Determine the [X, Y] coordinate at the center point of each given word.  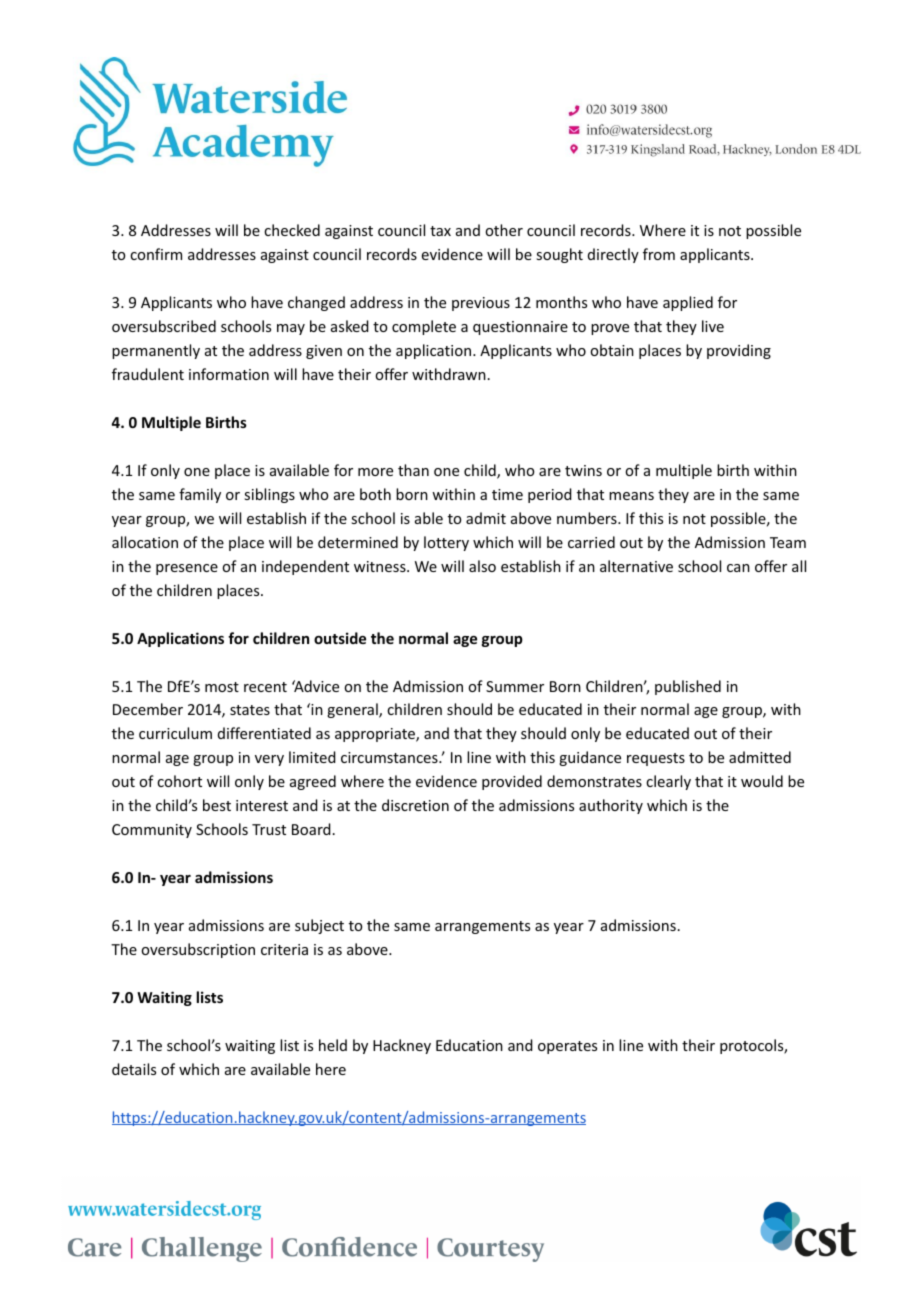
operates [567, 1047]
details [134, 1069]
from [659, 254]
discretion [415, 805]
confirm [156, 254]
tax [440, 231]
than [413, 470]
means [631, 496]
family [200, 495]
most [222, 687]
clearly [668, 782]
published [688, 687]
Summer [515, 686]
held [333, 1045]
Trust [269, 829]
